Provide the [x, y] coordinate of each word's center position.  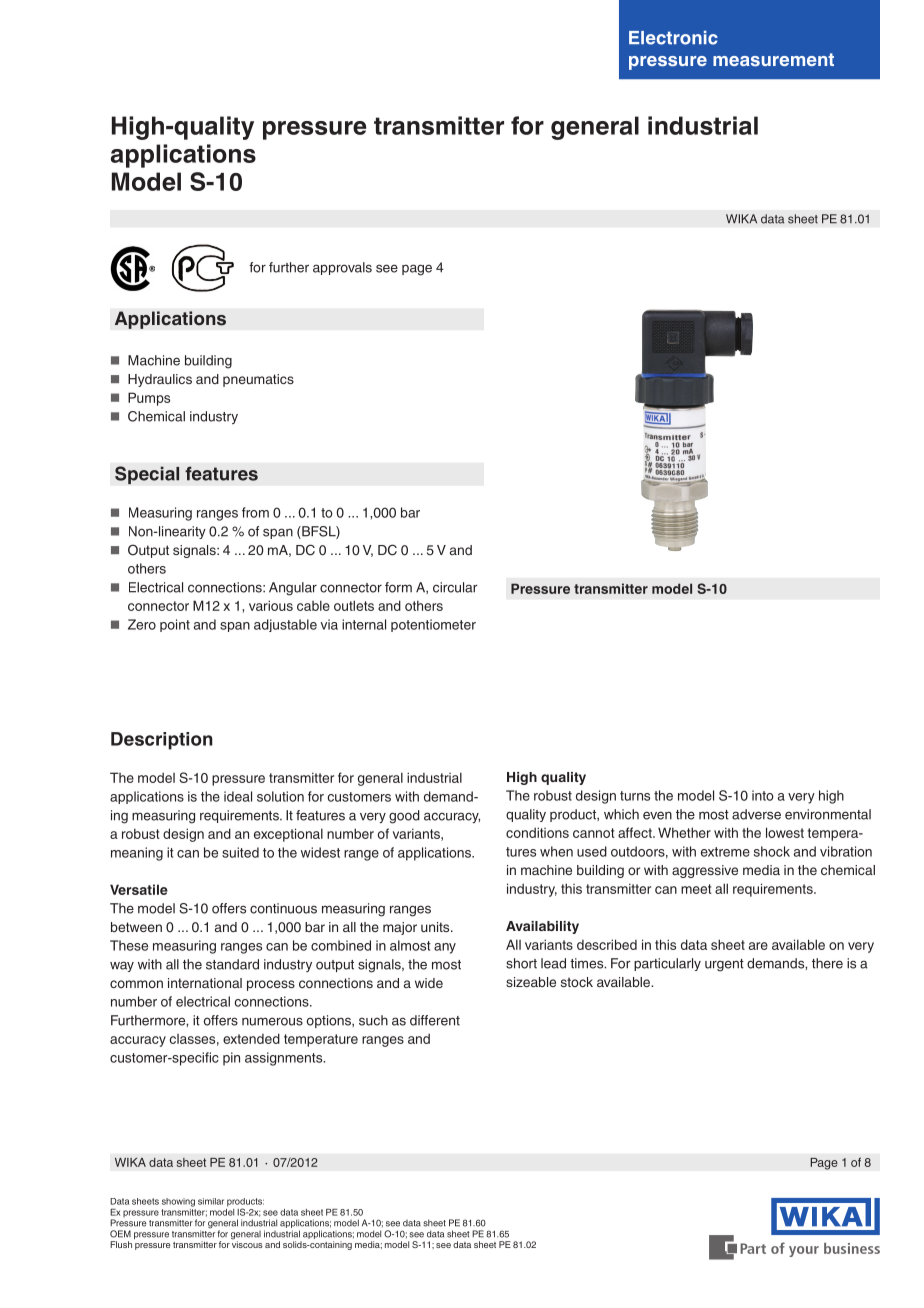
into [763, 795]
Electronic [673, 38]
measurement [773, 60]
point [175, 625]
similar [211, 1201]
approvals [342, 268]
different [435, 1020]
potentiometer [433, 625]
